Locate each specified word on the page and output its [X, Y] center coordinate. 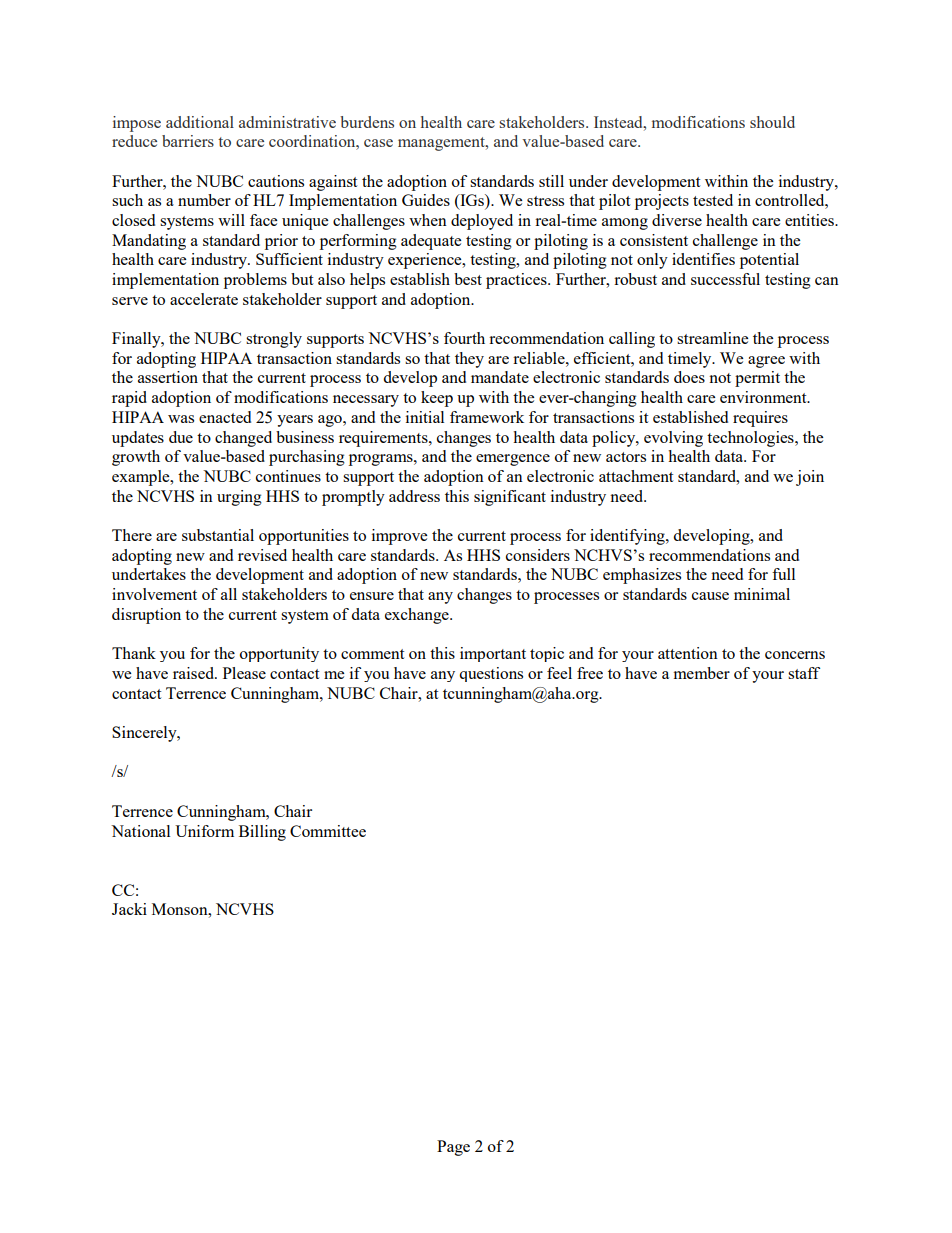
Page [453, 1148]
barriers [188, 141]
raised [194, 673]
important [493, 654]
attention [688, 653]
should [772, 122]
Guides [426, 200]
